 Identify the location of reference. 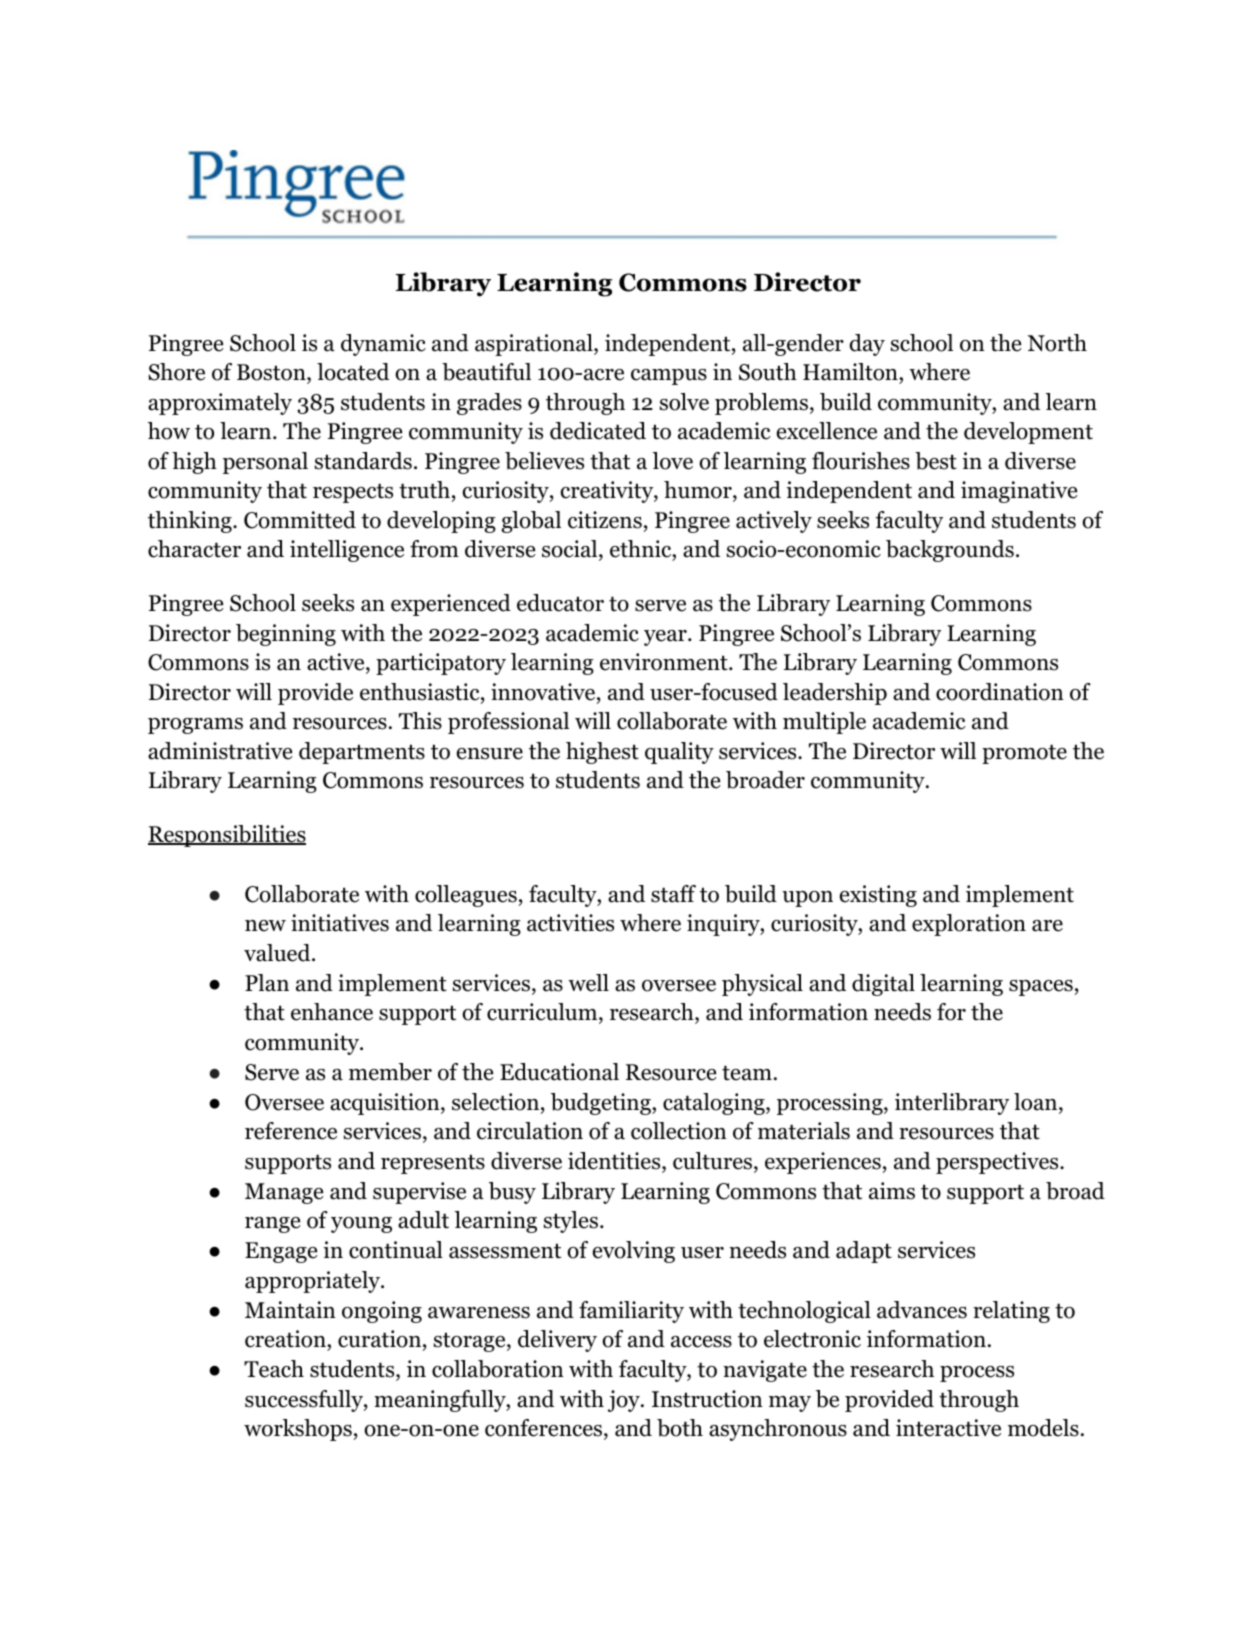
(291, 1131).
